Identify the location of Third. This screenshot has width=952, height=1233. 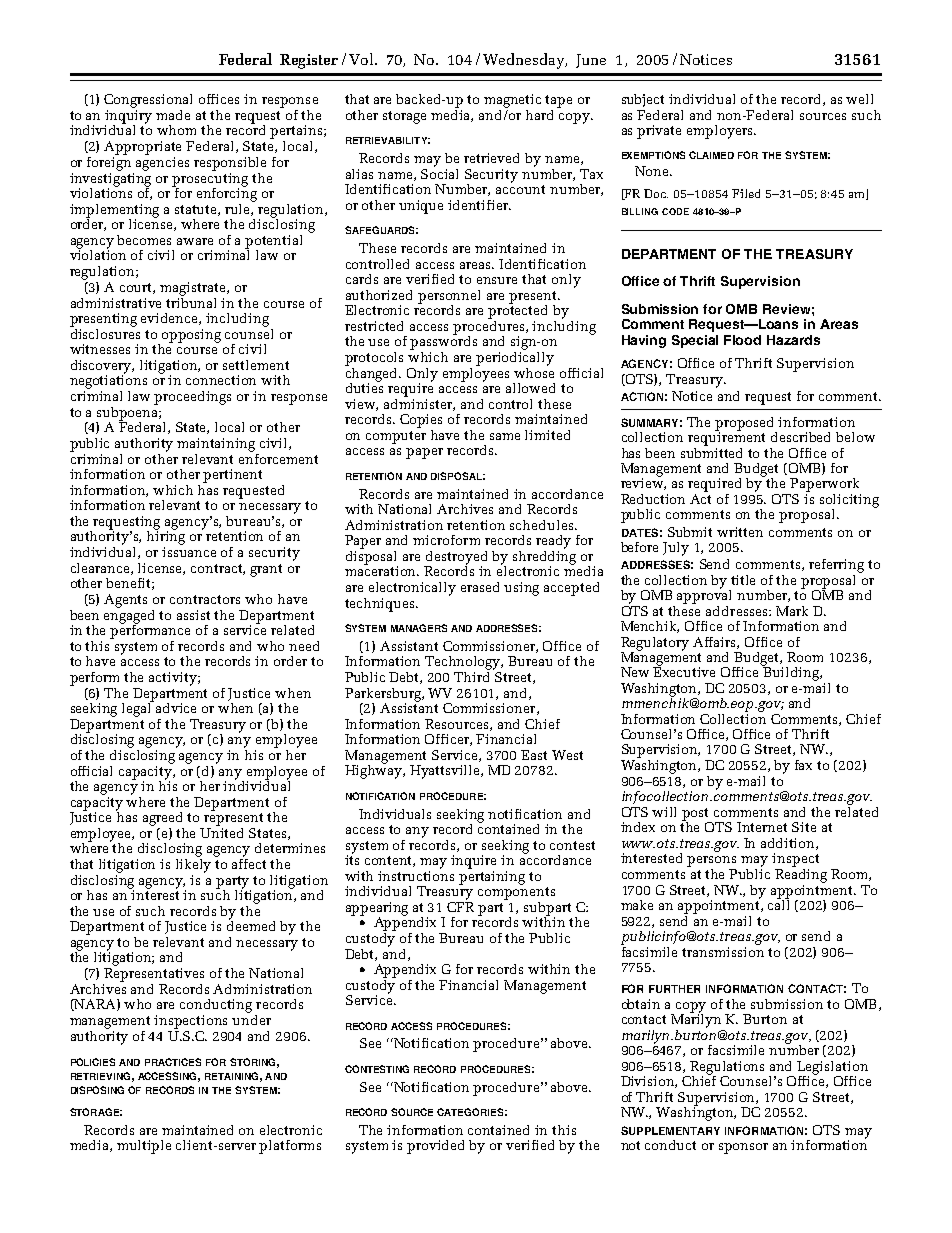
(472, 675).
